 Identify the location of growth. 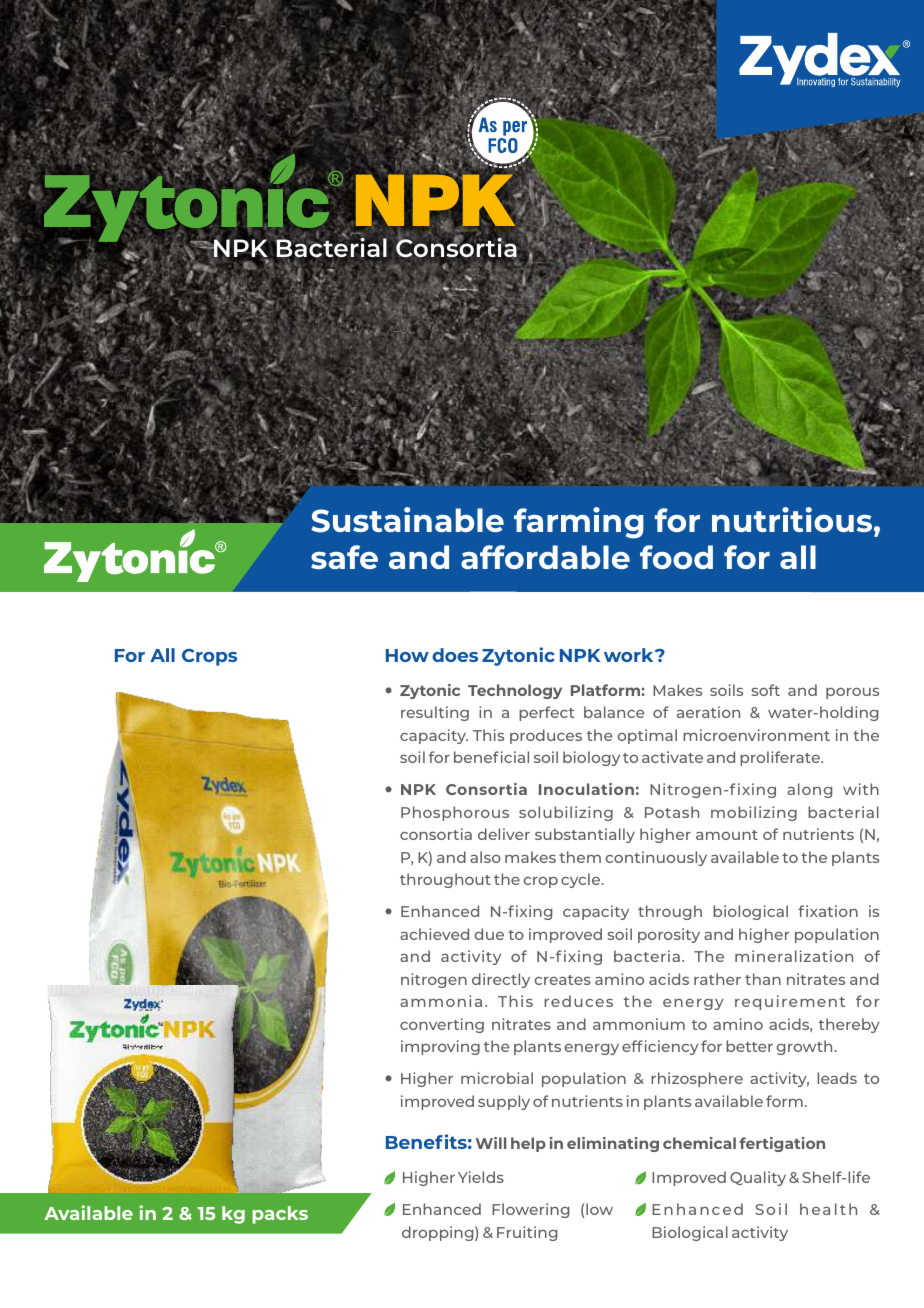
(805, 1047).
